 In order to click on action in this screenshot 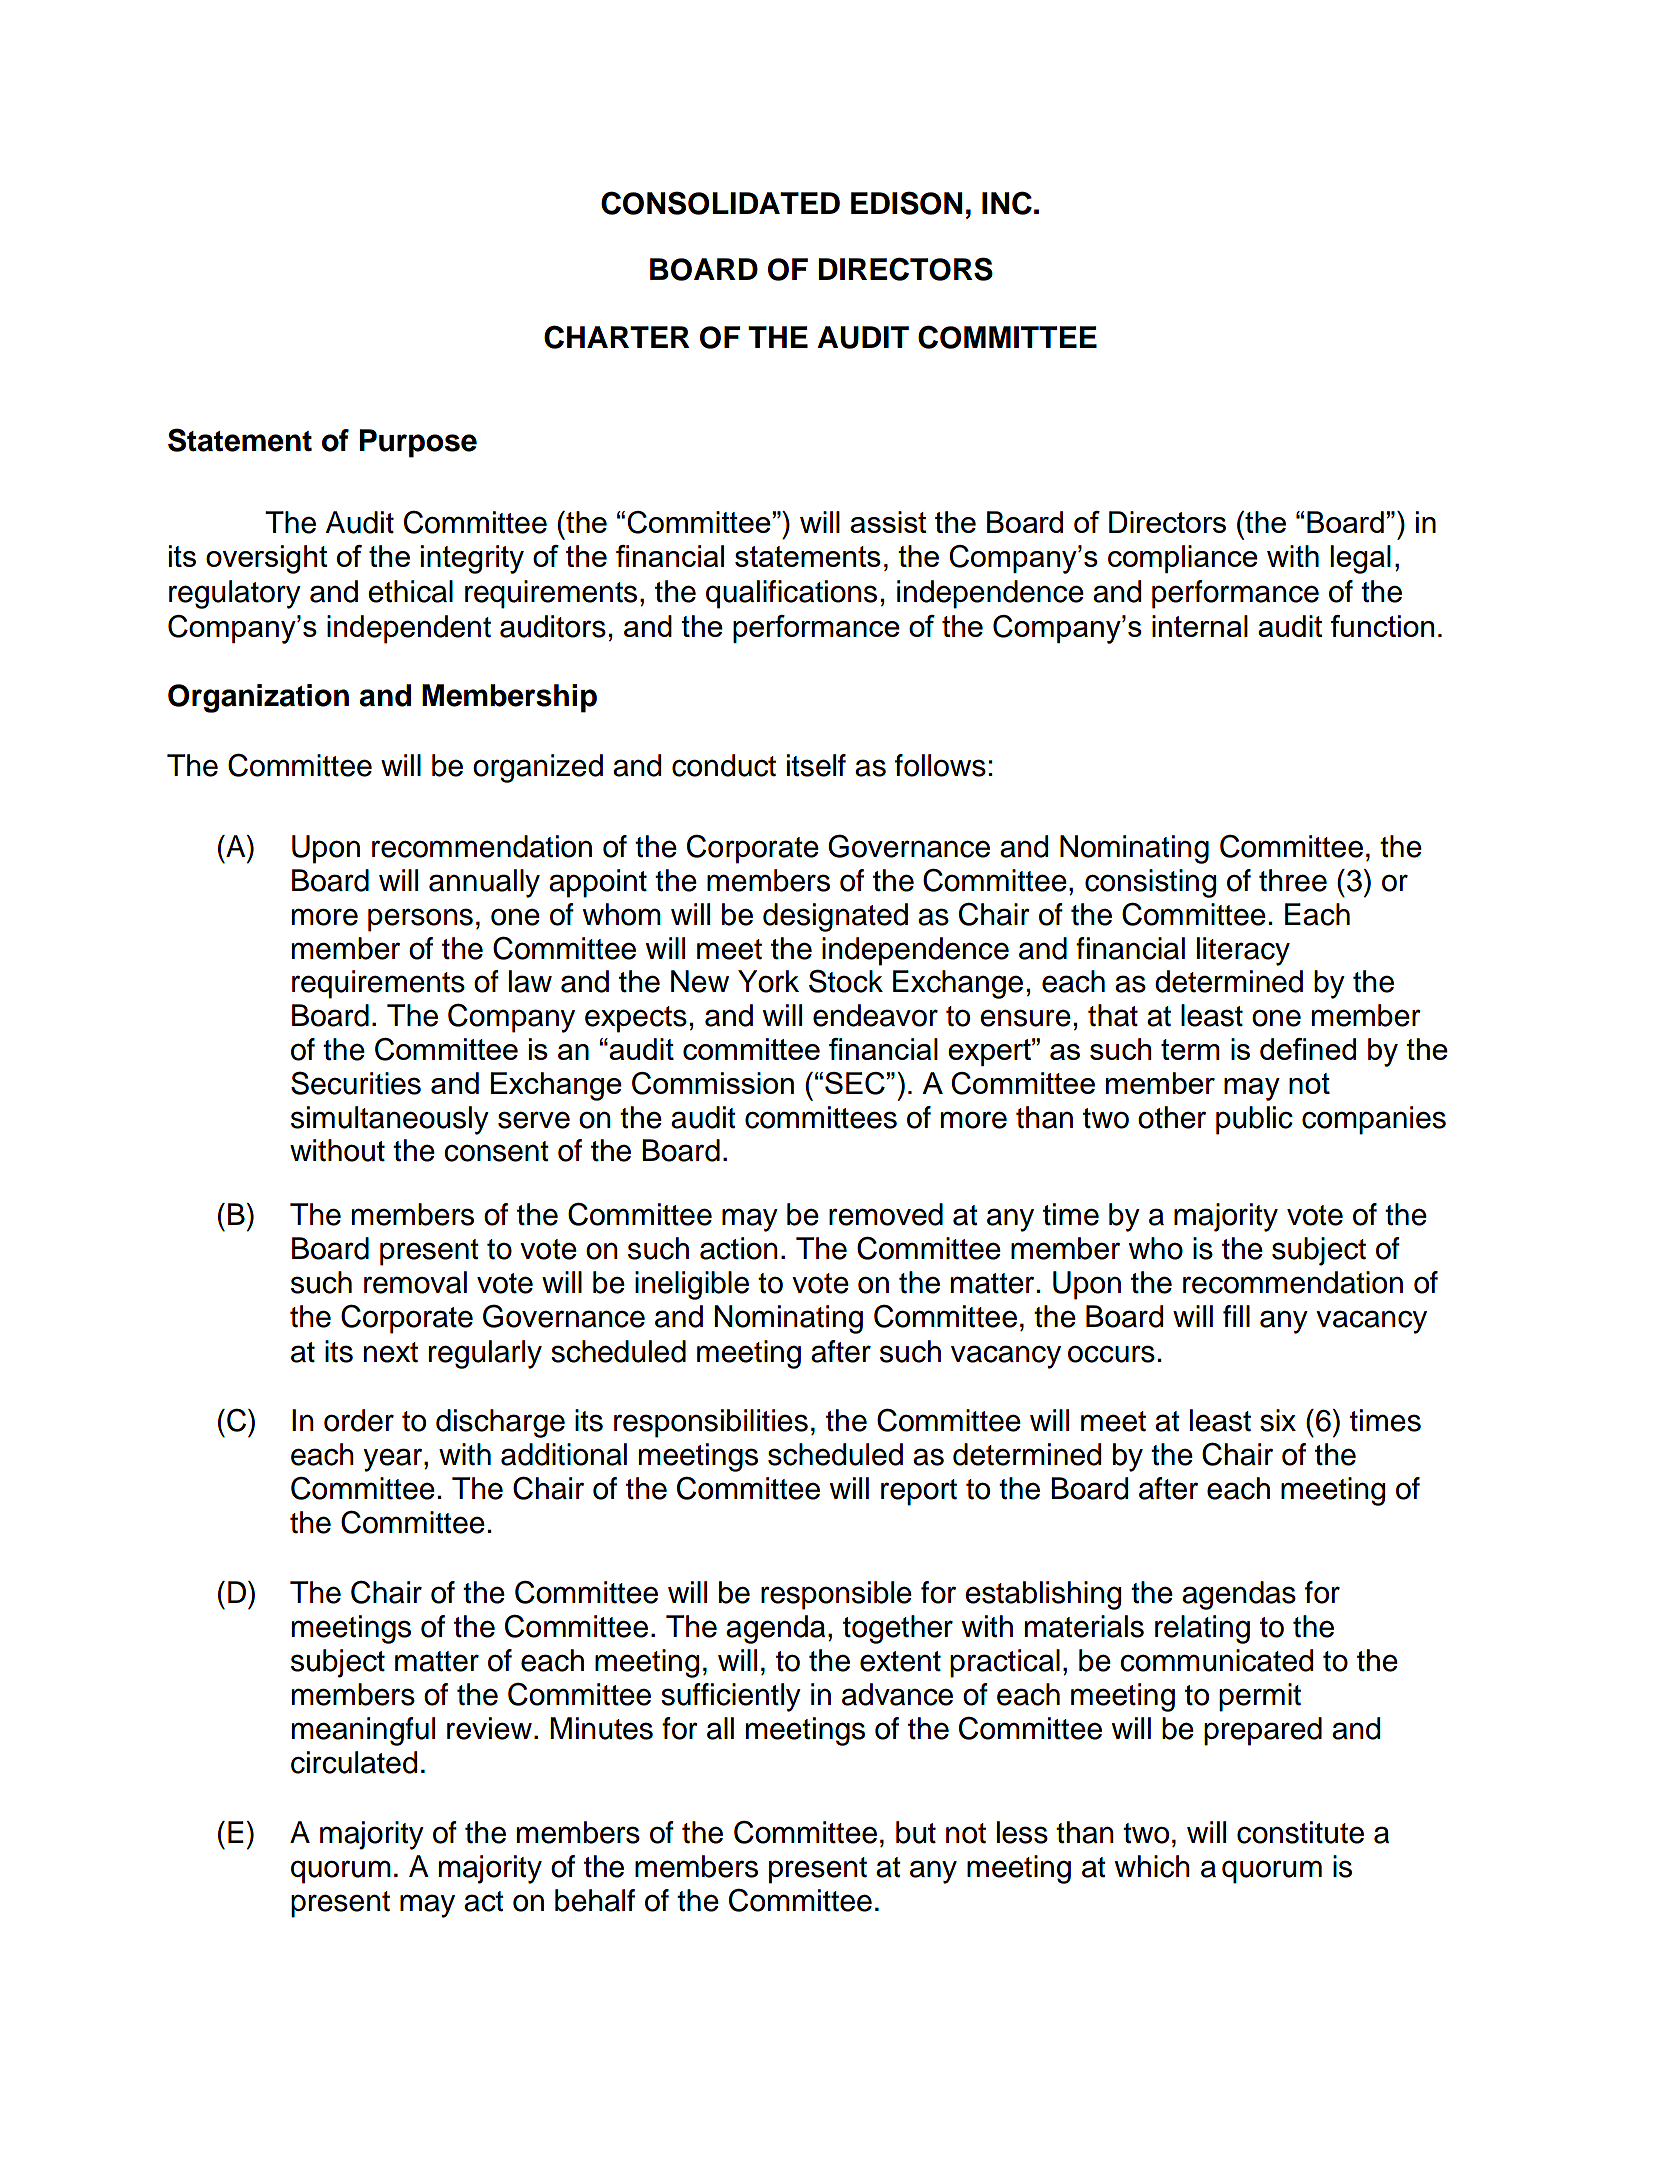, I will do `click(739, 1248)`.
